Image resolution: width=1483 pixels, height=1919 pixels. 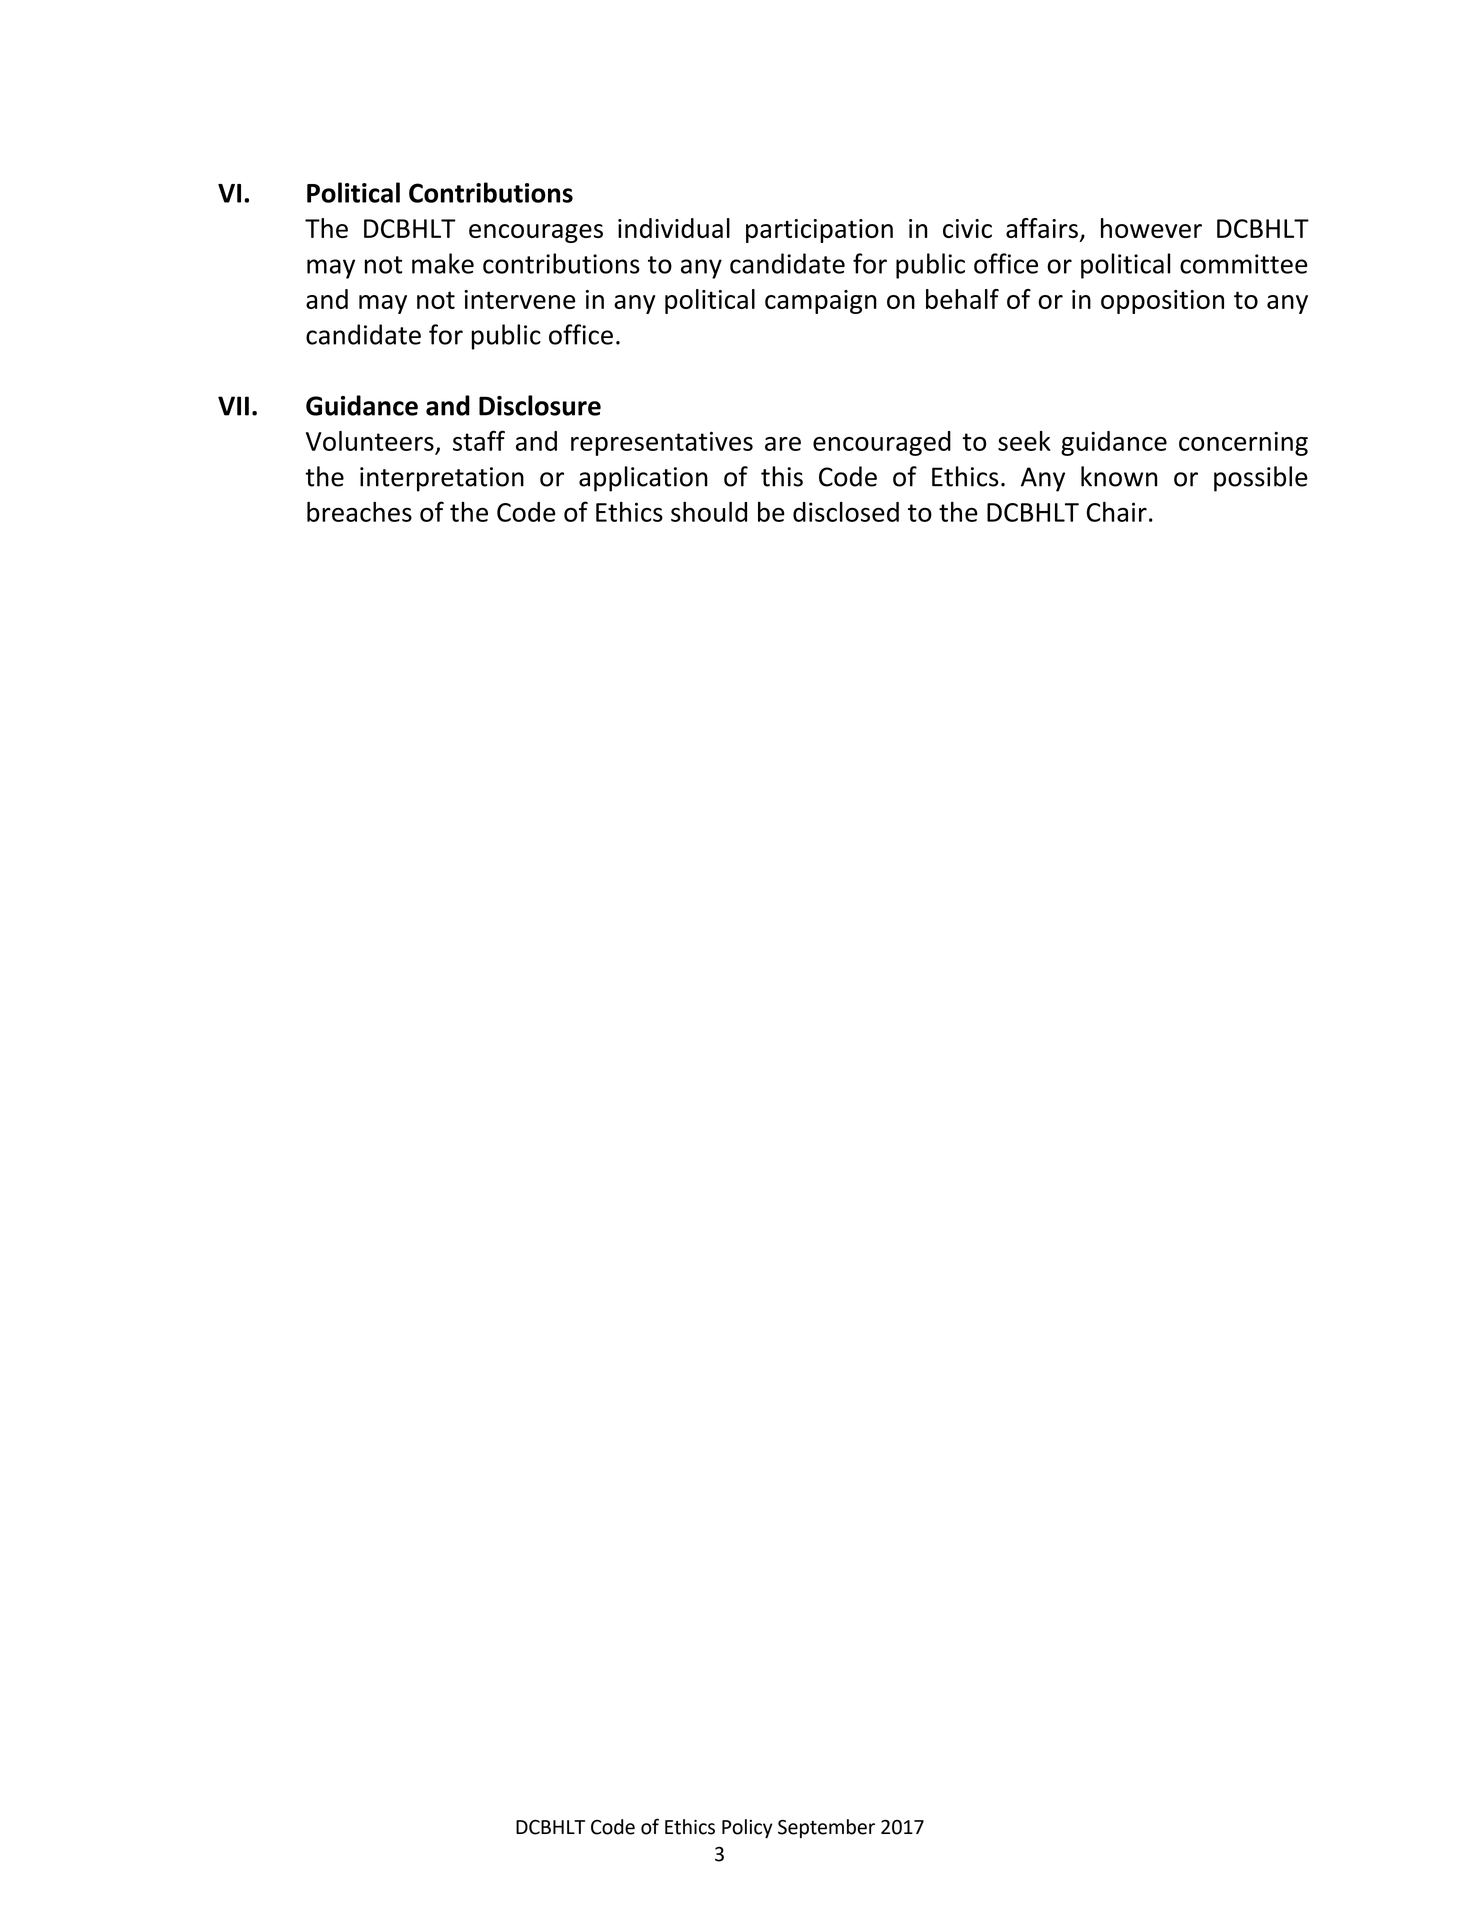 What do you see at coordinates (1119, 476) in the document?
I see `known` at bounding box center [1119, 476].
